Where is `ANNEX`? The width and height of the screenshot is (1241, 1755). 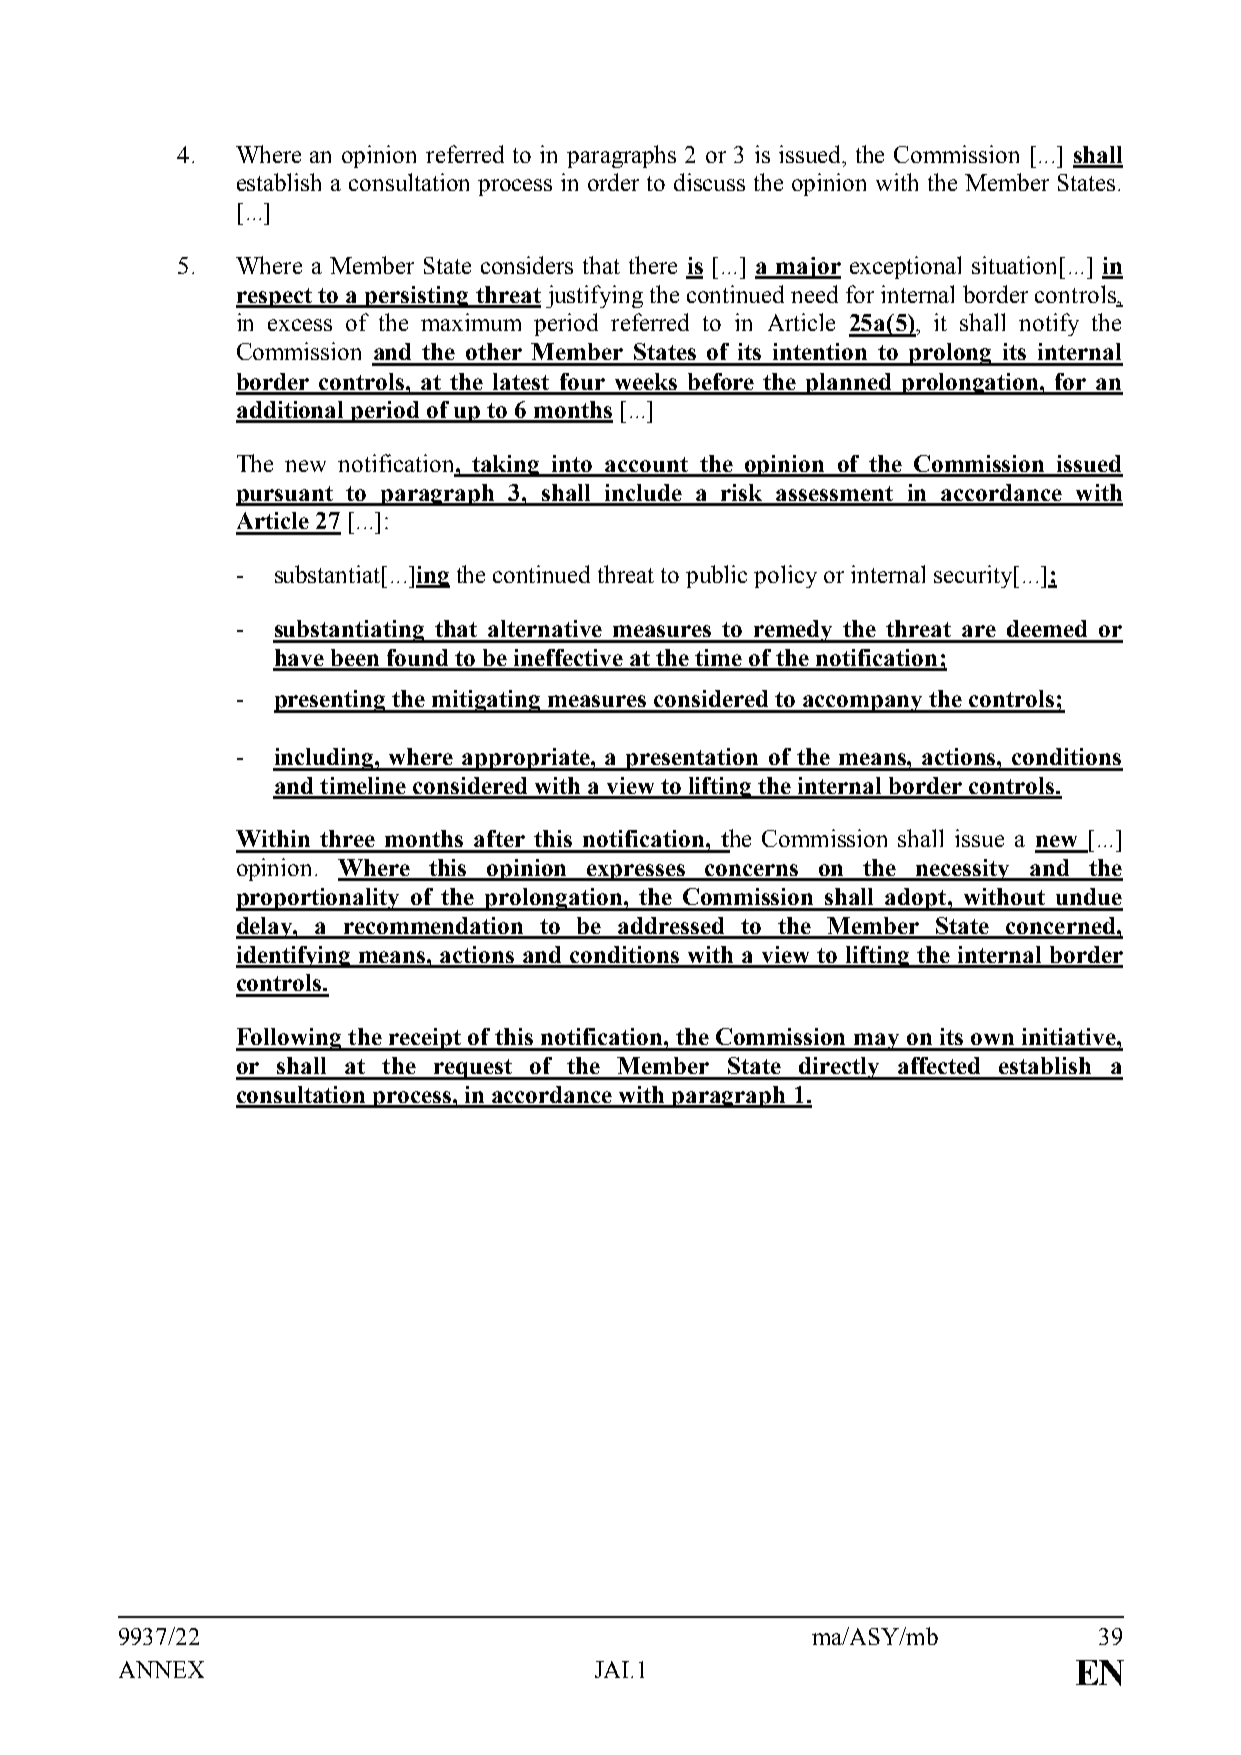
ANNEX is located at coordinates (161, 1669).
